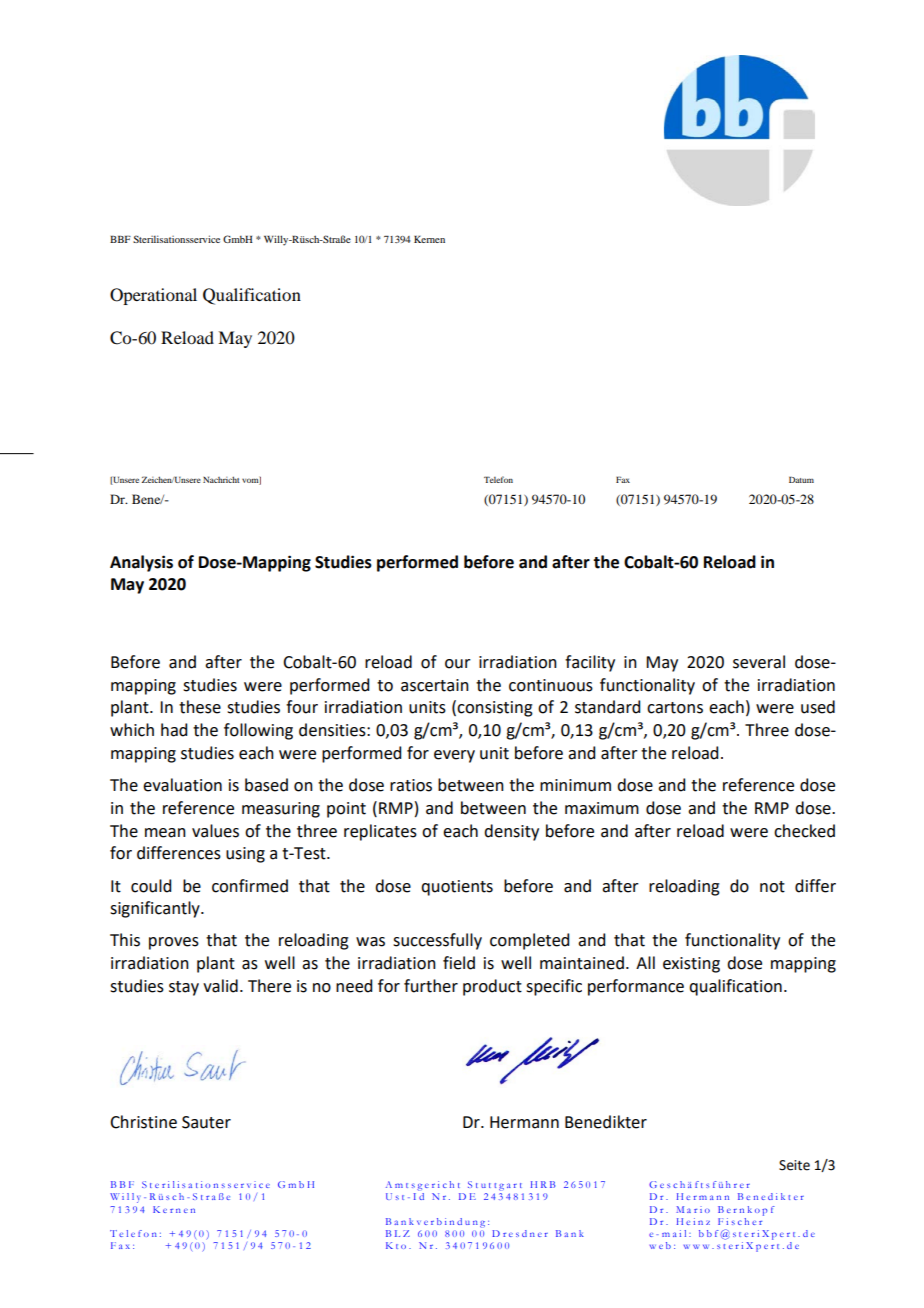  Describe the element at coordinates (543, 1184) in the page. I see `HRB` at that location.
